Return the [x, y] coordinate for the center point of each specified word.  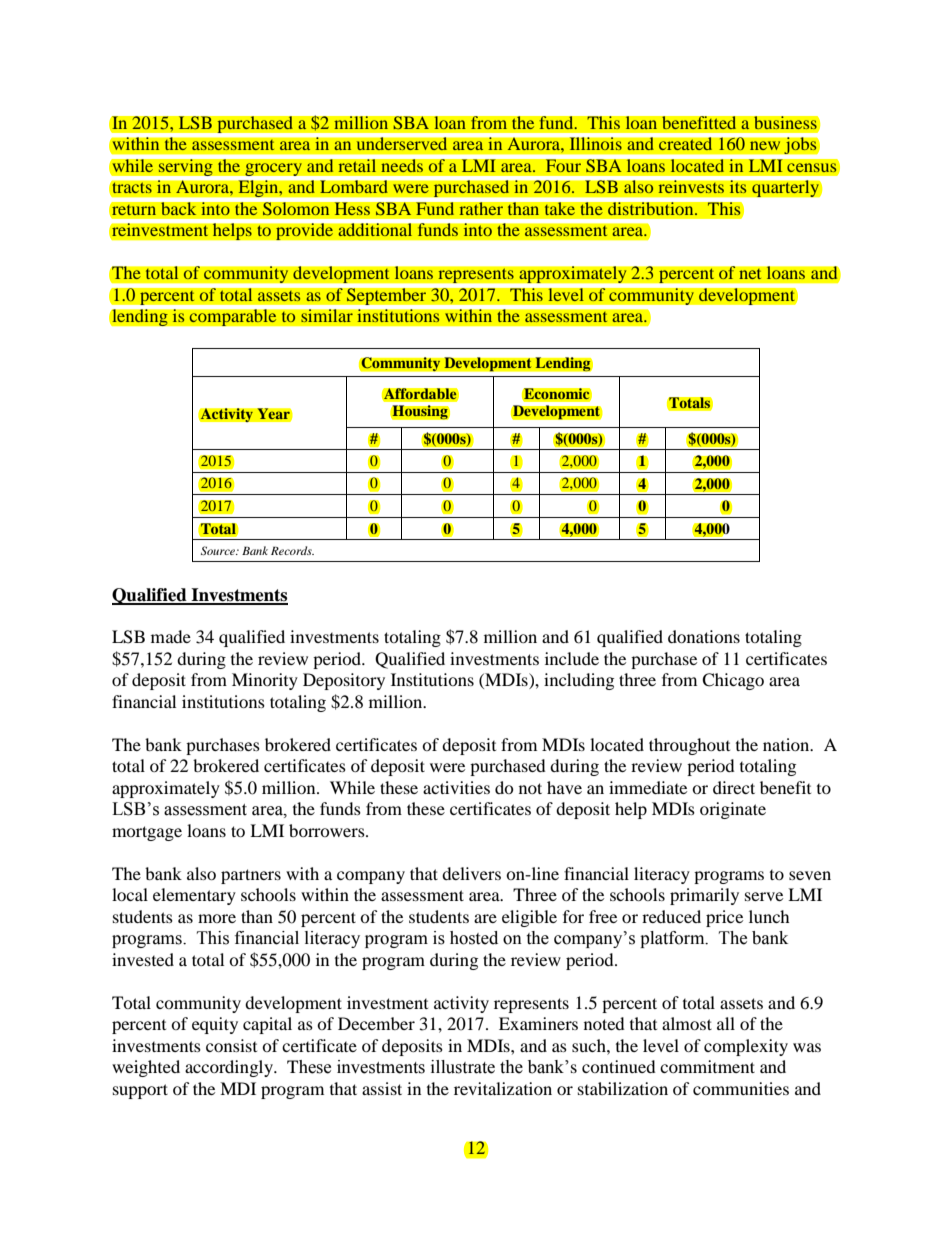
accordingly [230, 1068]
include [572, 658]
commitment [707, 1066]
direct [734, 787]
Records [292, 550]
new [765, 145]
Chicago [733, 681]
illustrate [463, 1067]
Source [219, 550]
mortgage [147, 833]
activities [456, 787]
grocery [273, 169]
